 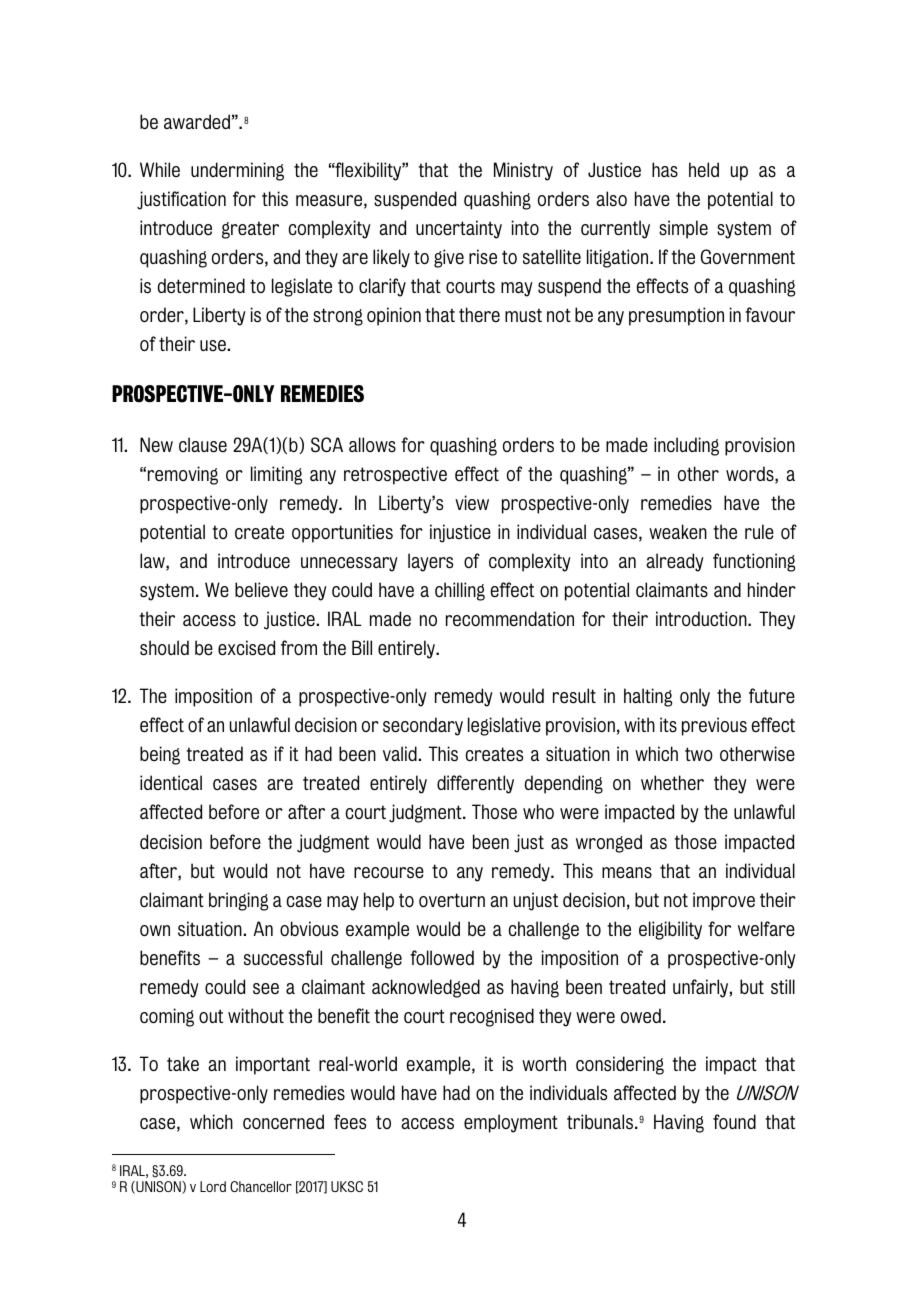 I want to click on excised, so click(x=246, y=648).
